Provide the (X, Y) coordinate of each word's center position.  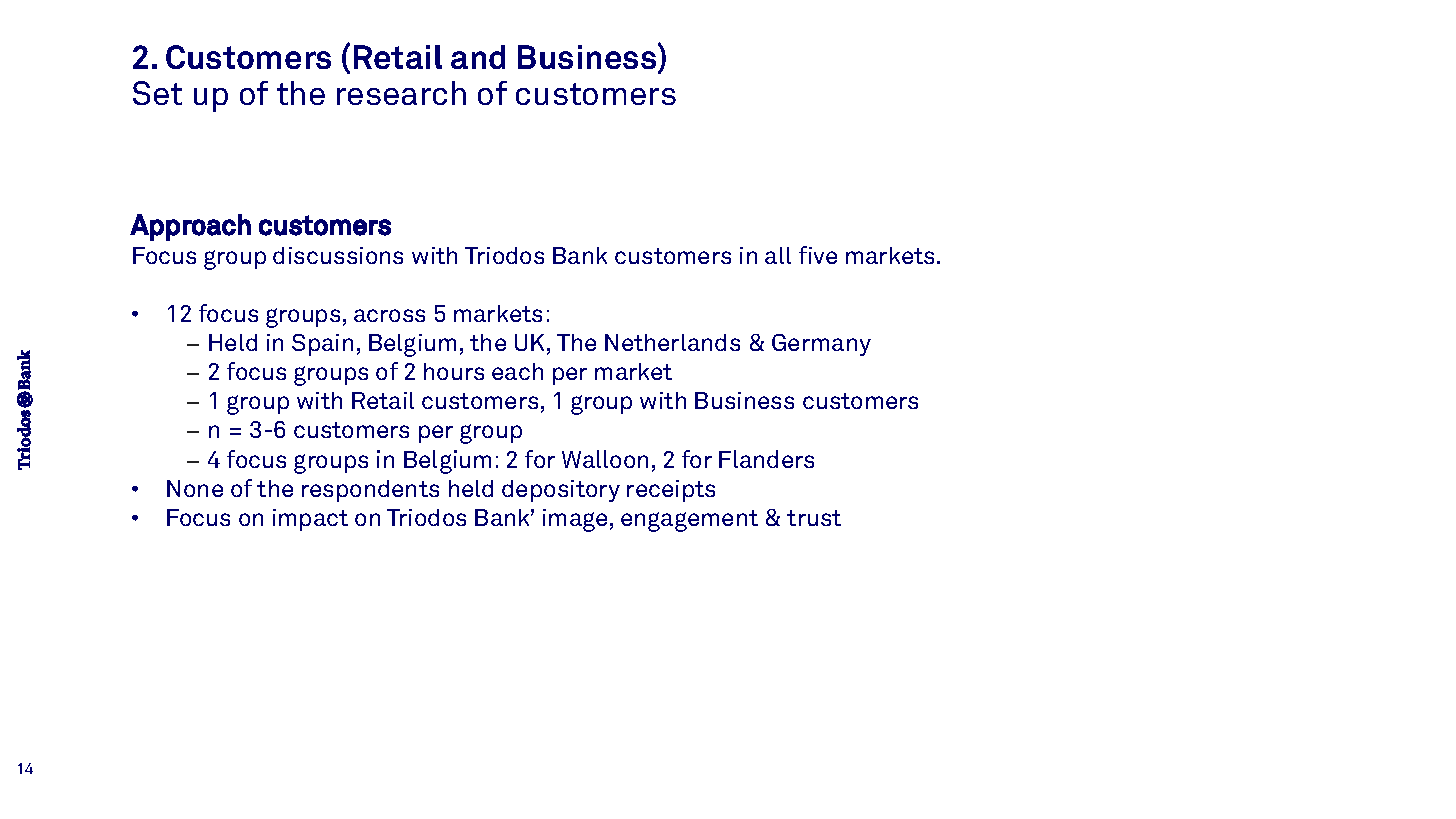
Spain (322, 345)
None (195, 488)
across (389, 315)
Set (157, 93)
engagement (689, 521)
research (401, 93)
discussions (338, 255)
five (818, 255)
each (517, 371)
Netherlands (672, 342)
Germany (821, 345)
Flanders (766, 459)
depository (561, 491)
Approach (190, 227)
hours (454, 371)
